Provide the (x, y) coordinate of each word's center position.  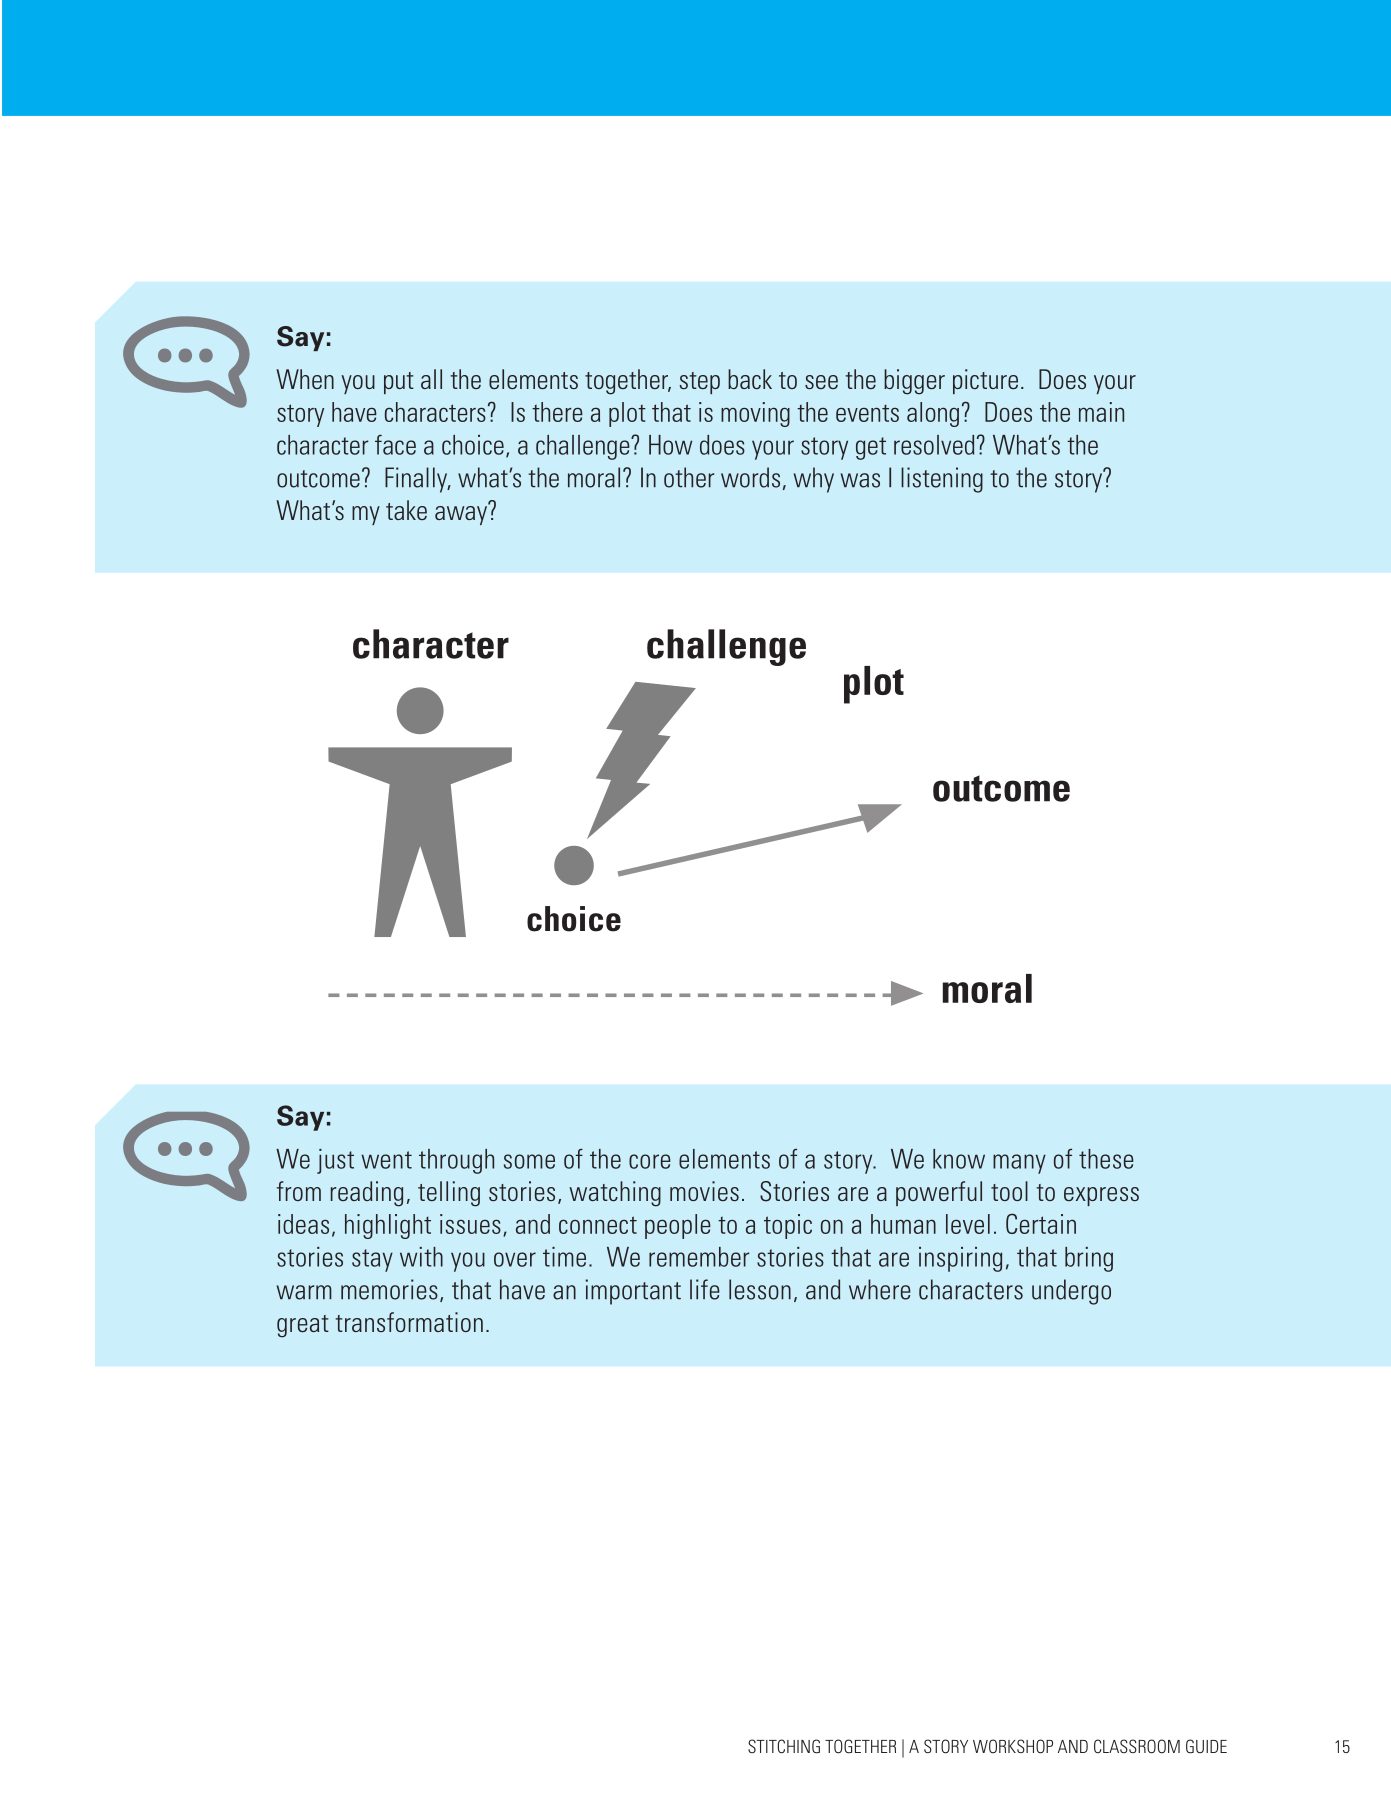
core (650, 1161)
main (1101, 412)
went (386, 1160)
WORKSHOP (1013, 1746)
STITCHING (784, 1746)
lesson (760, 1289)
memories (389, 1289)
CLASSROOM (1137, 1746)
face (395, 444)
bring (1089, 1259)
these (1106, 1159)
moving (755, 414)
